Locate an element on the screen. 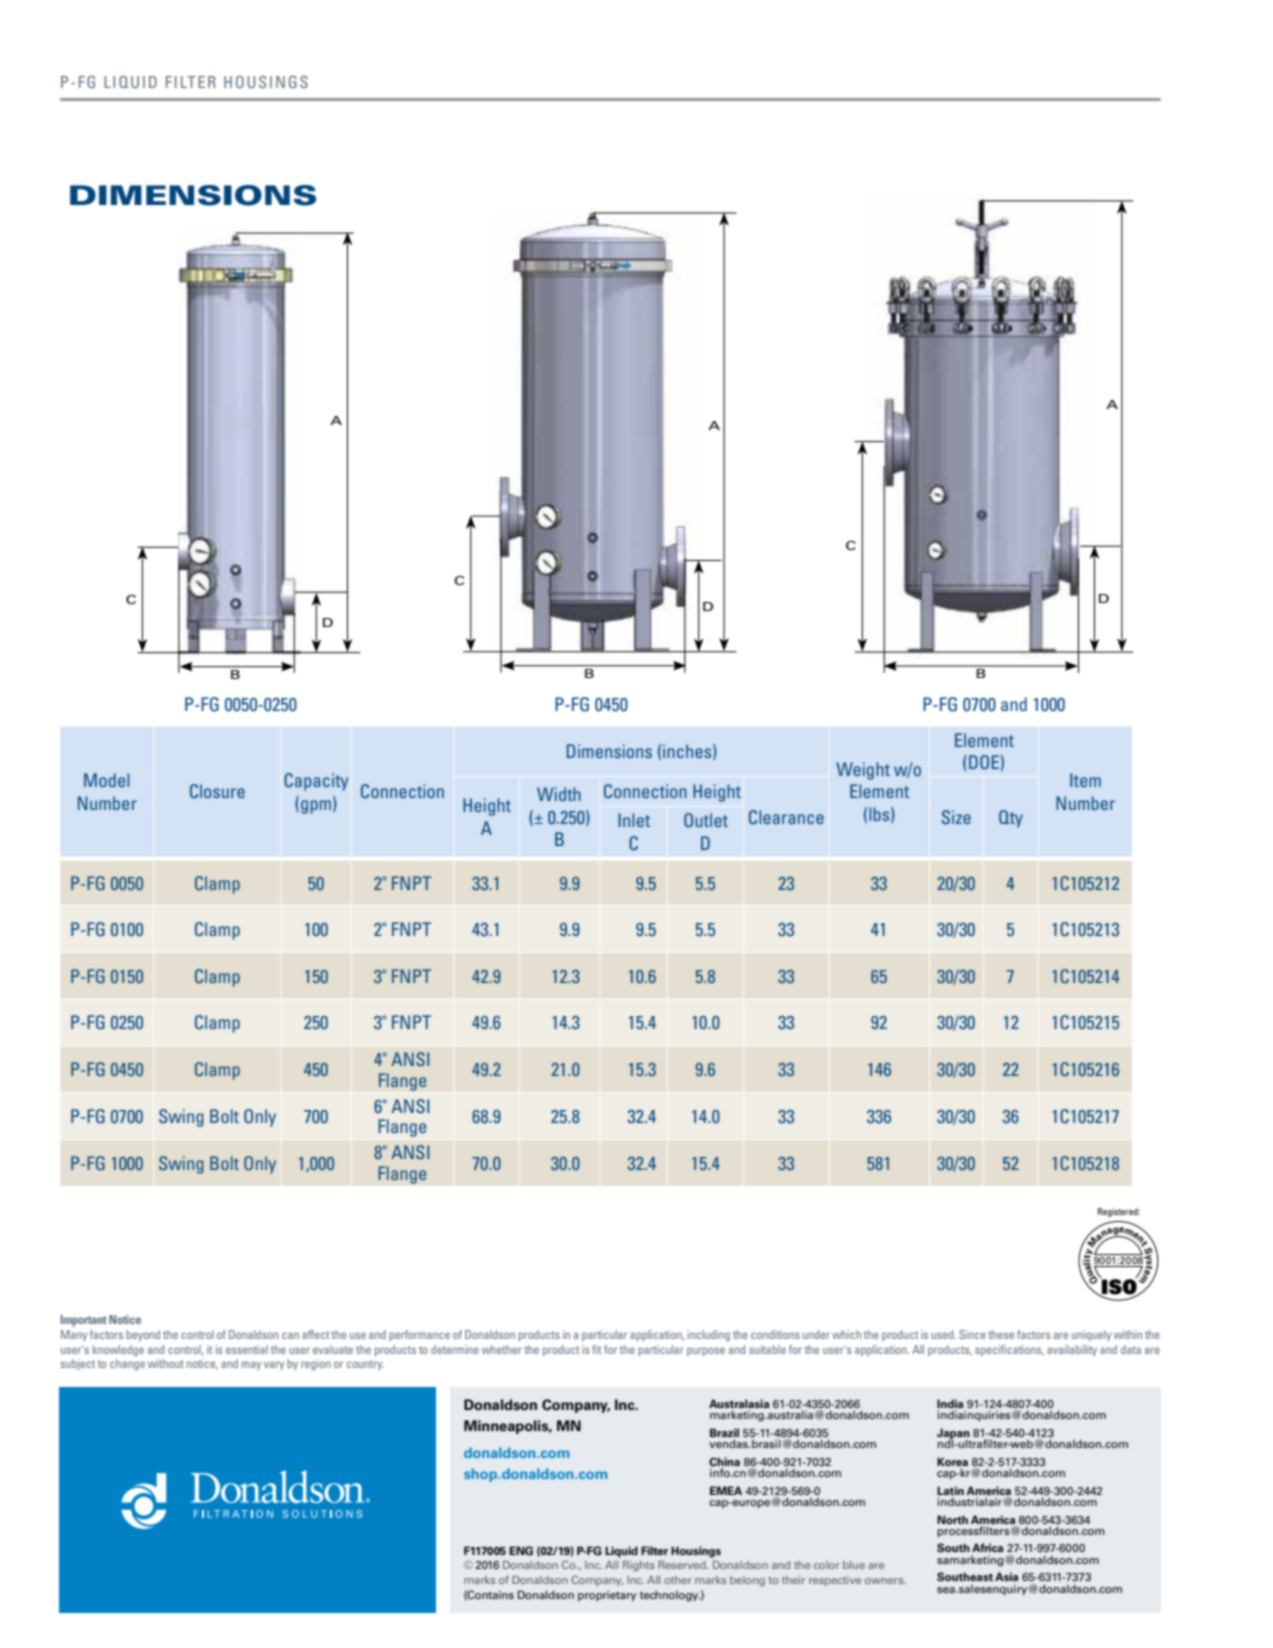 The width and height of the screenshot is (1273, 1648). ENG is located at coordinates (521, 1550).
